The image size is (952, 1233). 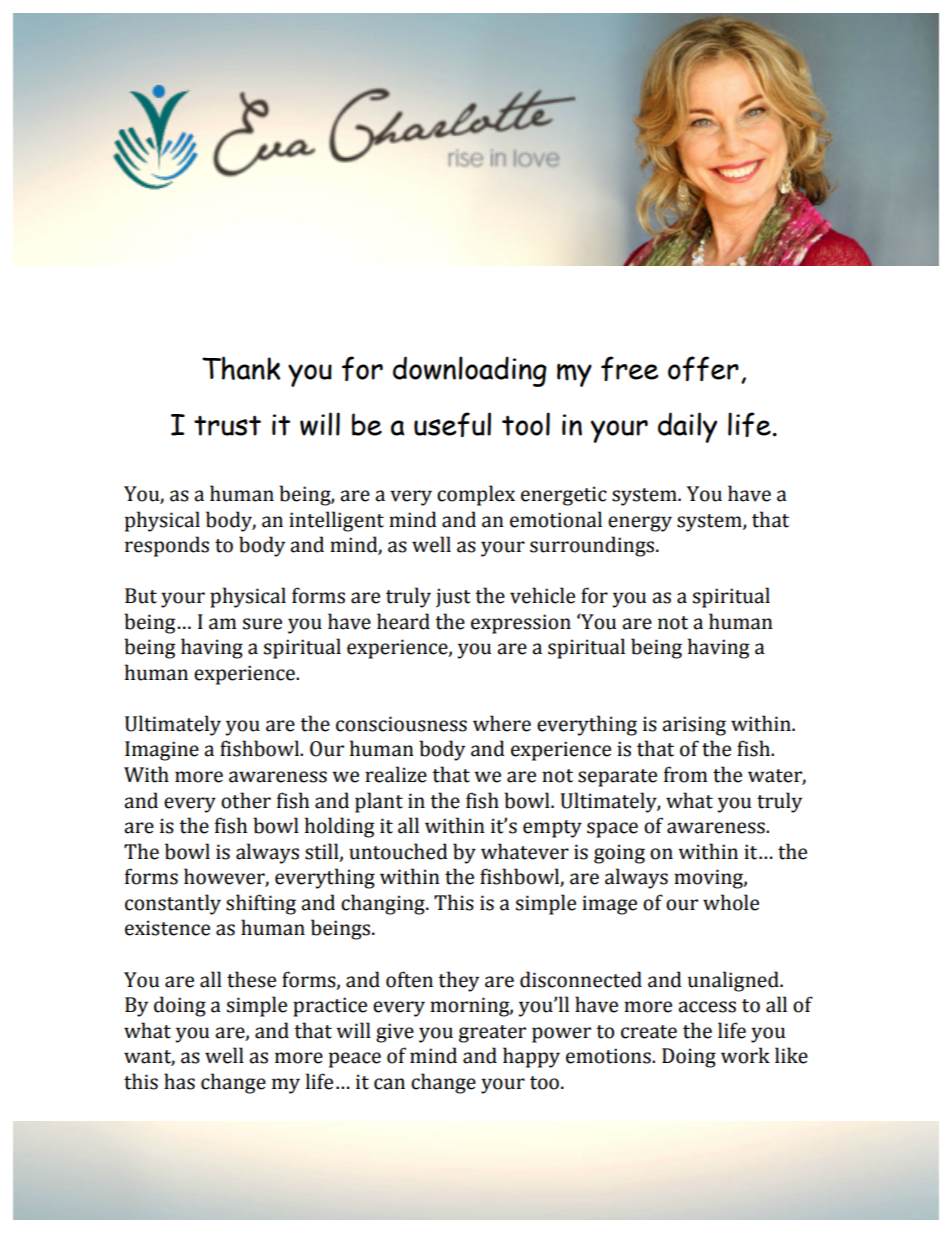 What do you see at coordinates (694, 726) in the screenshot?
I see `arising` at bounding box center [694, 726].
